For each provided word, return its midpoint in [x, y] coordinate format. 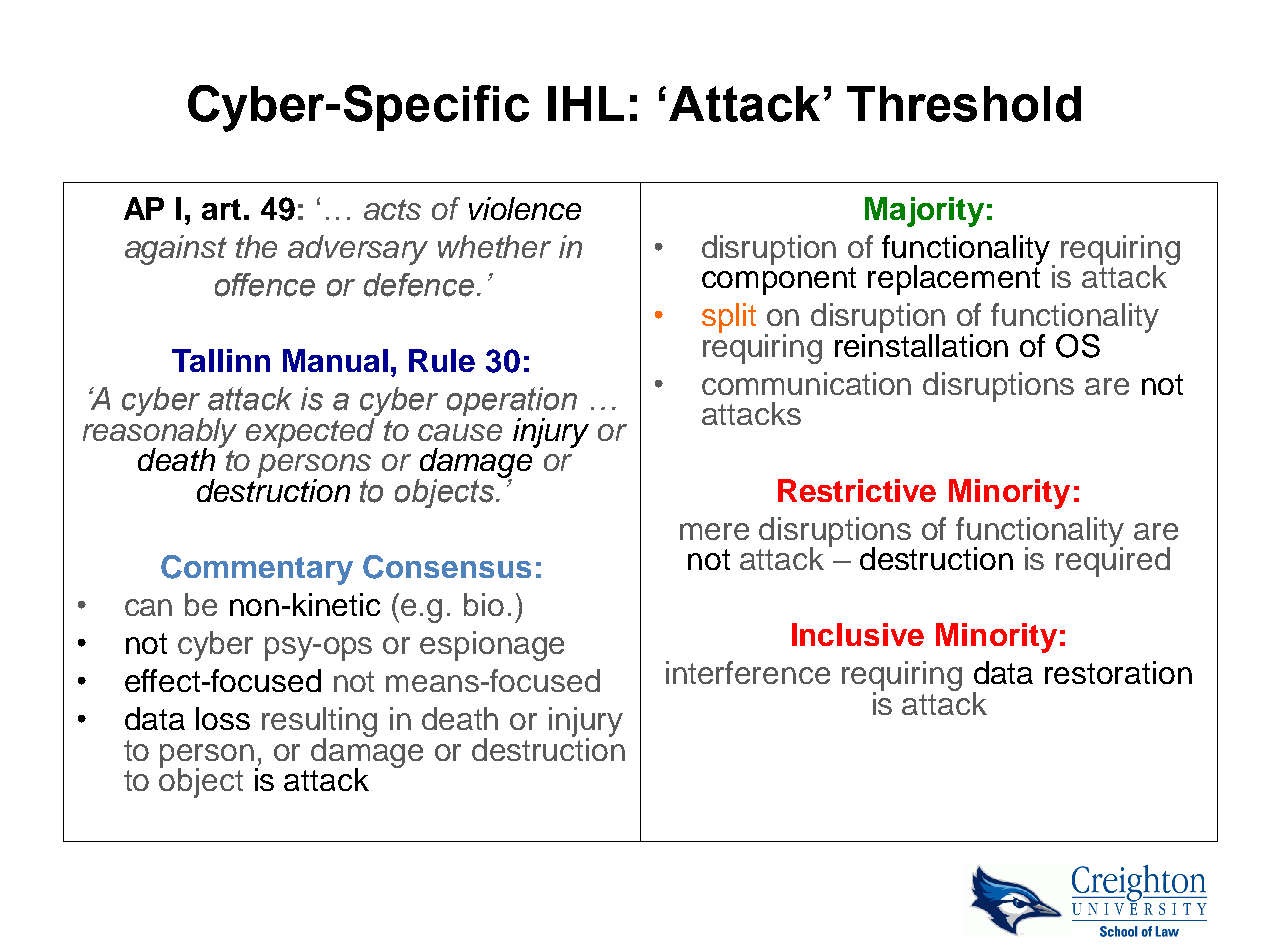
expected [312, 431]
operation [512, 403]
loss [223, 718]
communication [806, 383]
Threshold [964, 104]
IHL [586, 103]
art [221, 209]
